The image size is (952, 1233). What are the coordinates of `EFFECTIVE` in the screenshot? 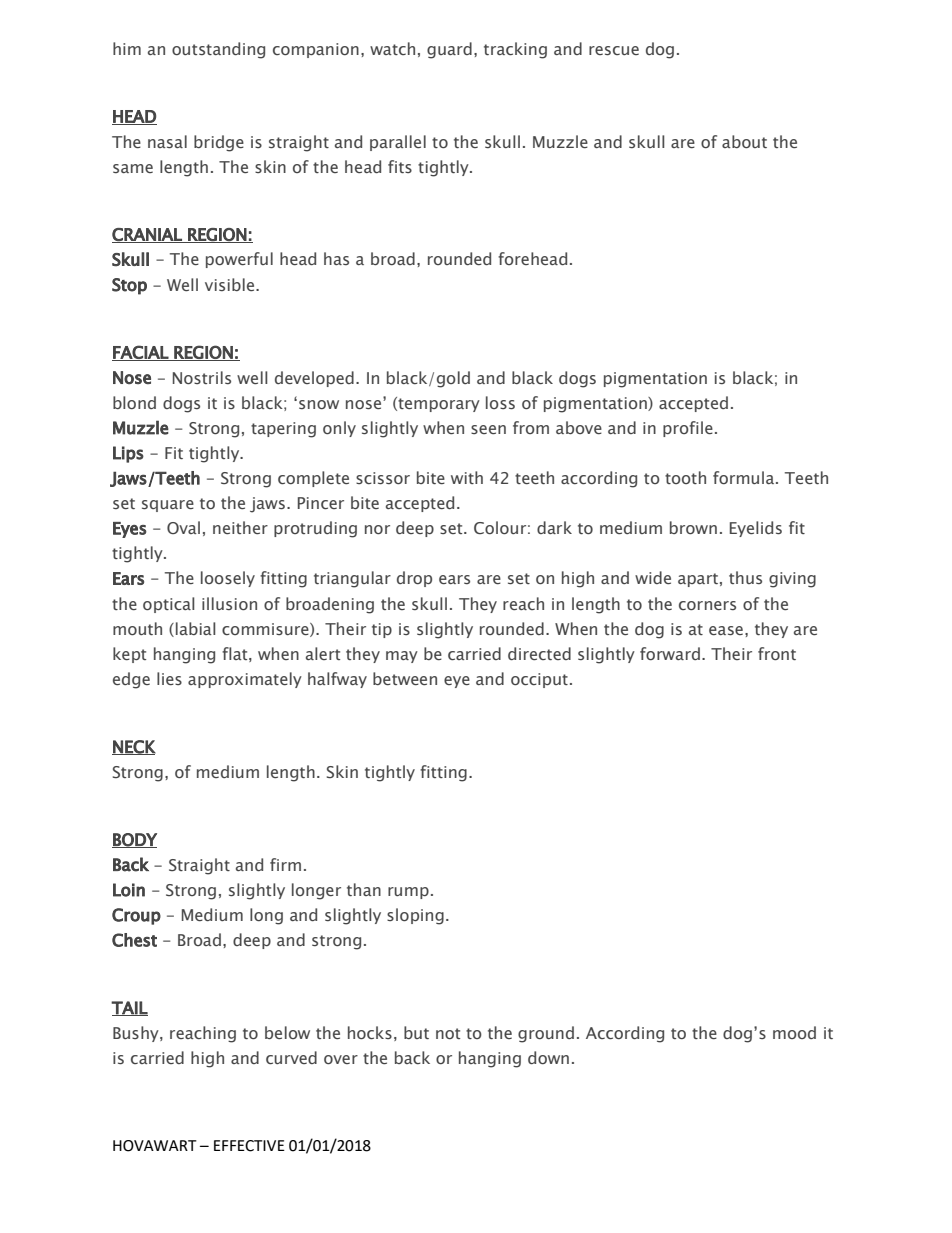 It's located at (249, 1146).
